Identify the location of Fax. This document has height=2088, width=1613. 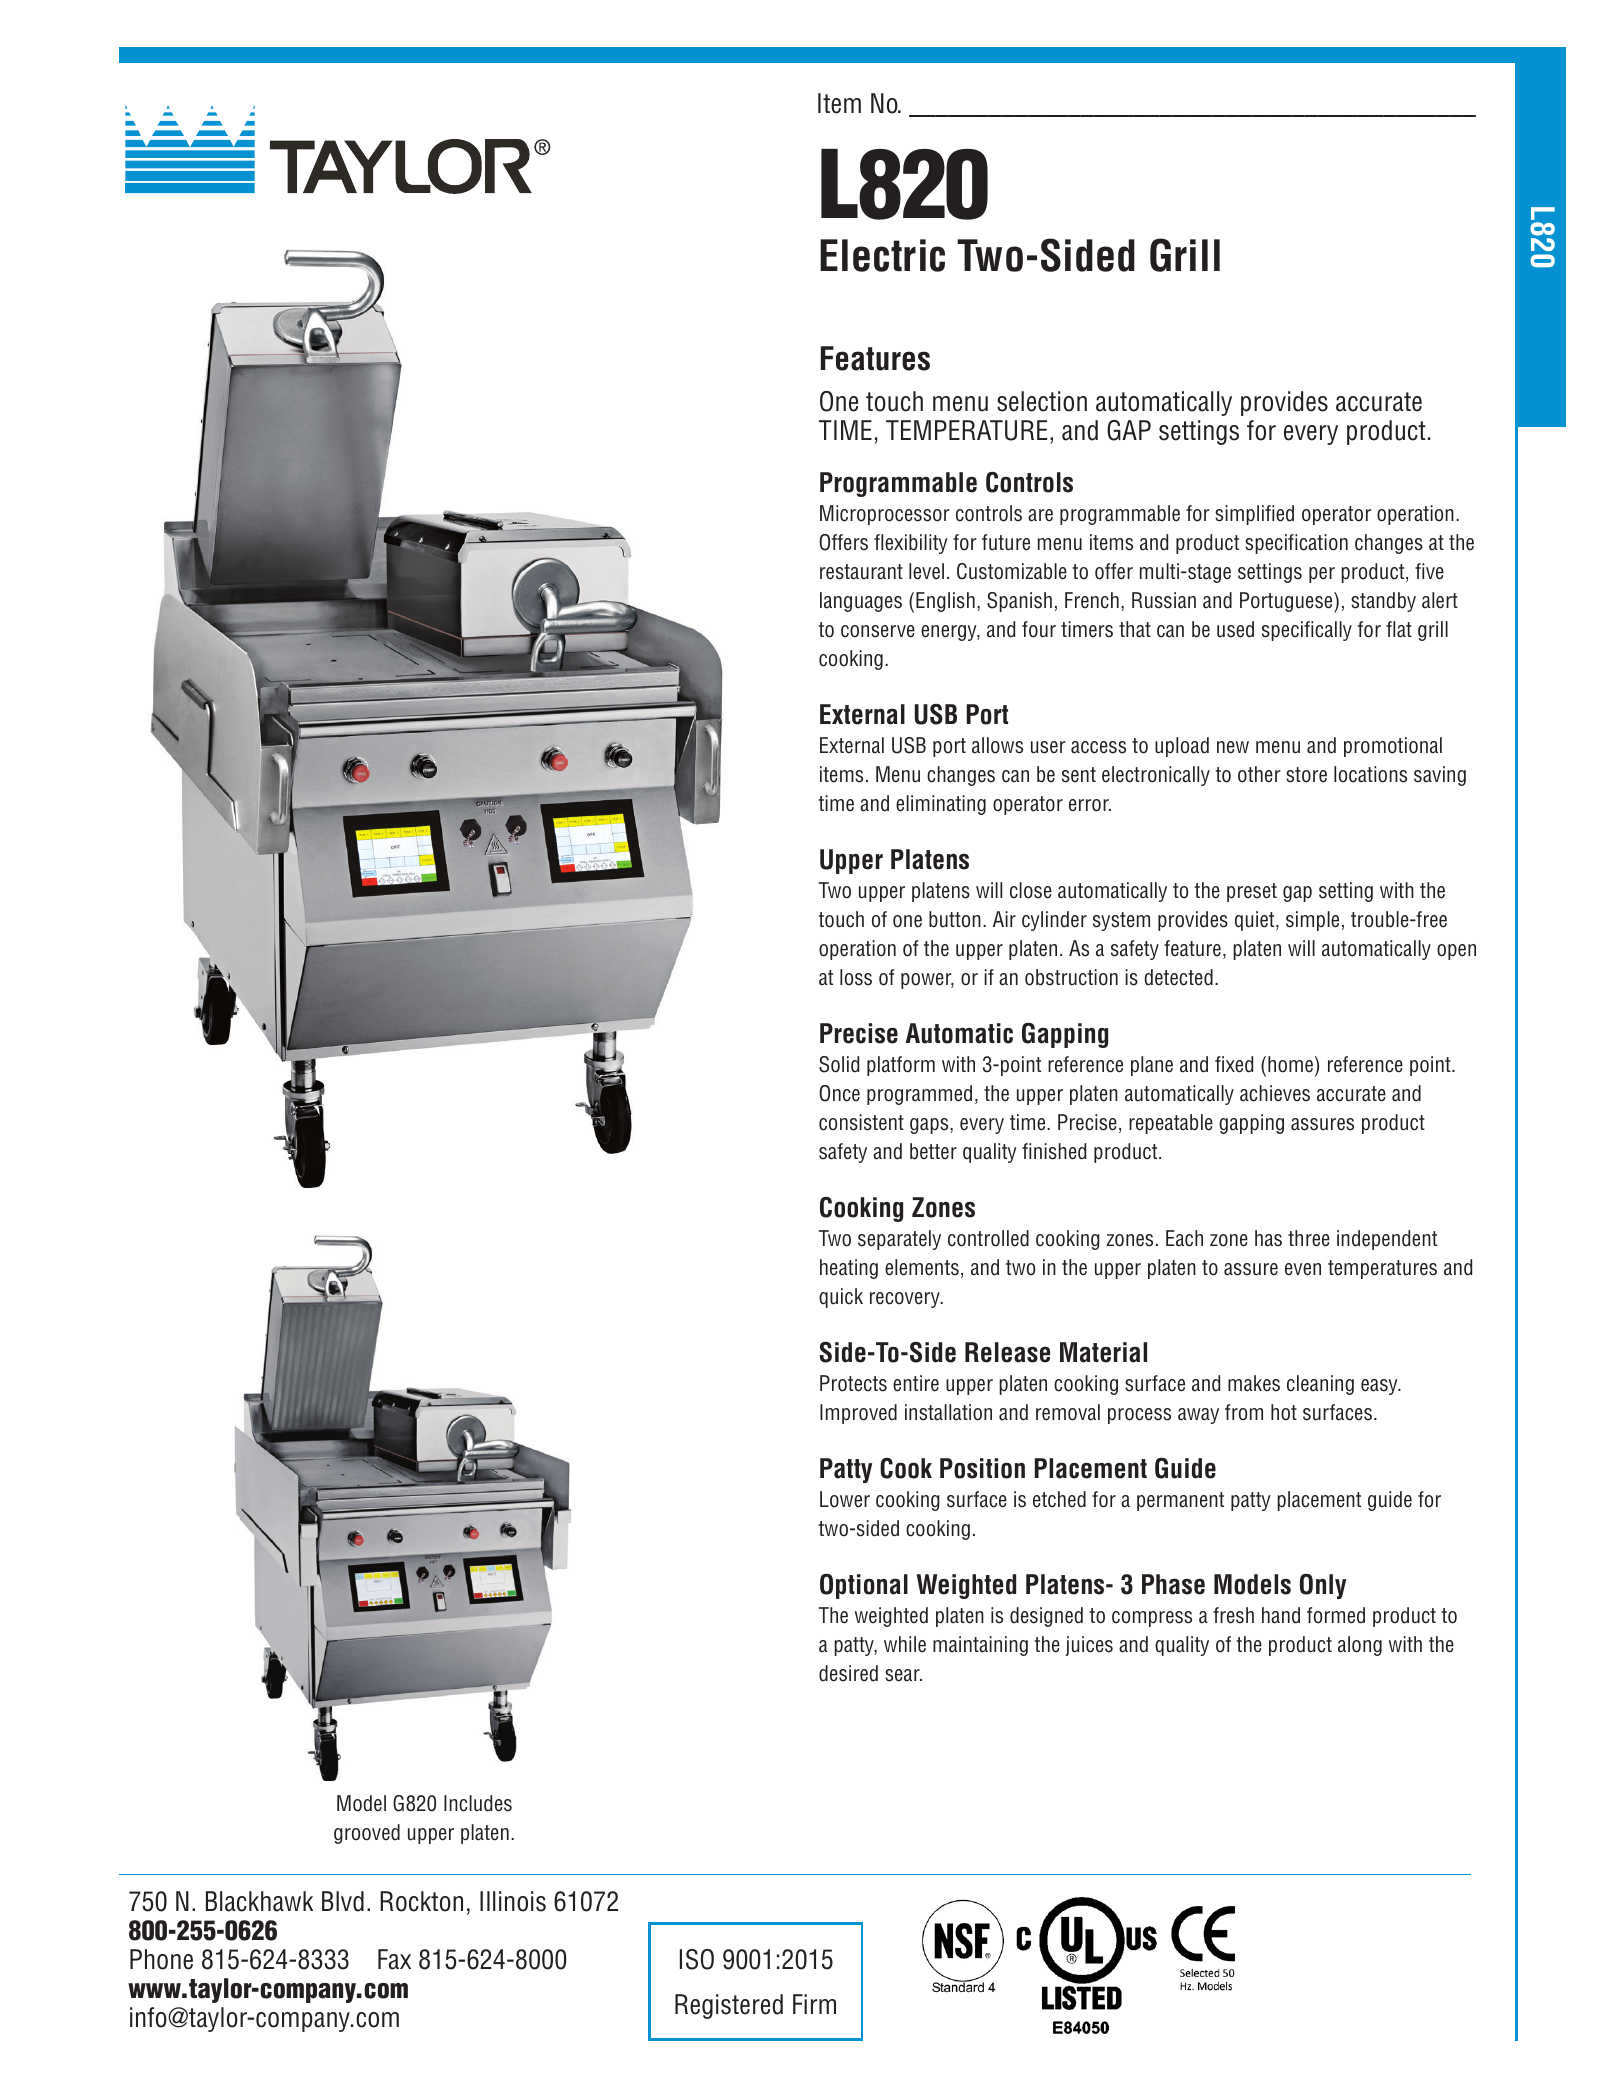
(394, 1959).
